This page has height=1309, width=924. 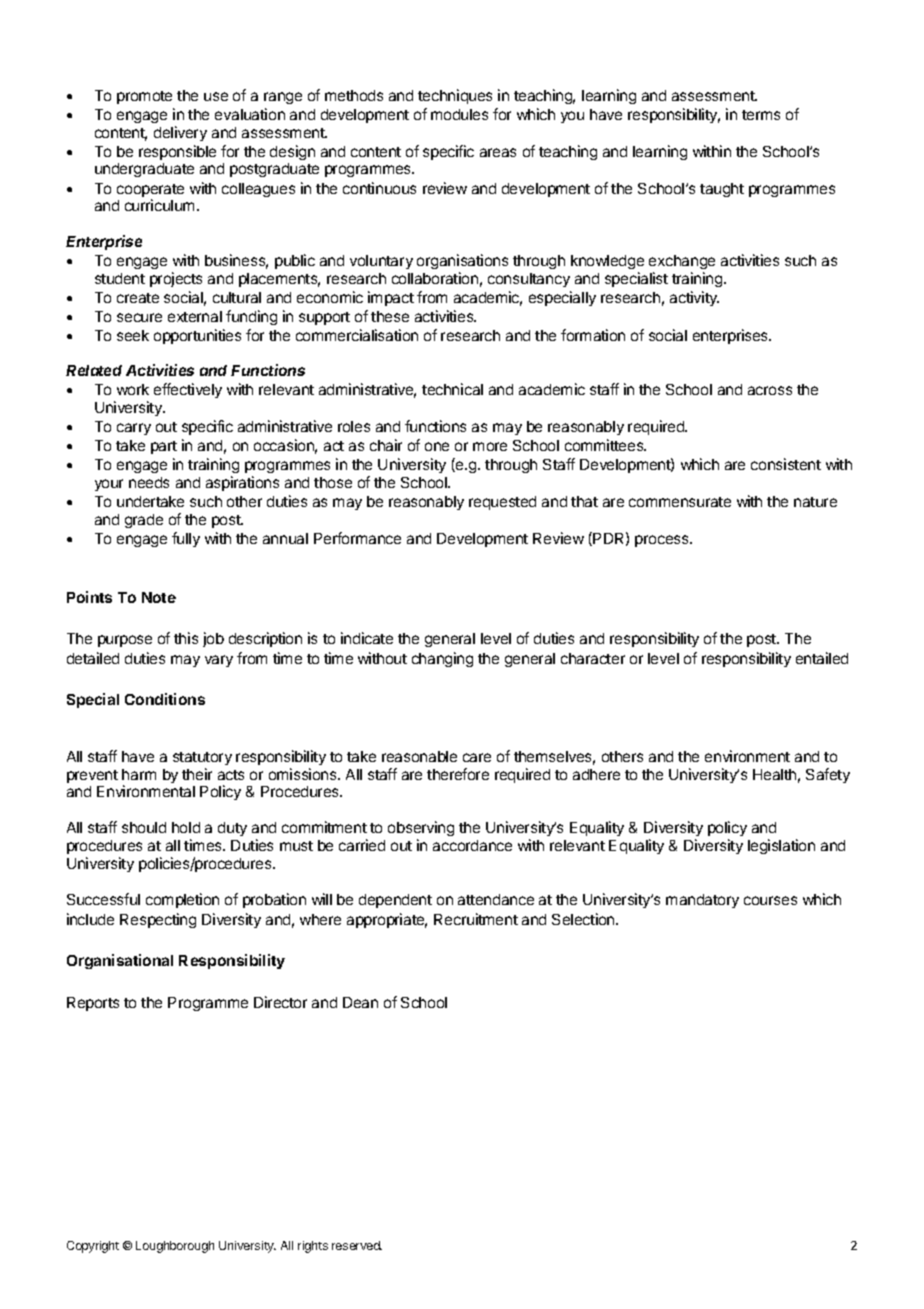 I want to click on Loughborough, so click(x=175, y=1247).
